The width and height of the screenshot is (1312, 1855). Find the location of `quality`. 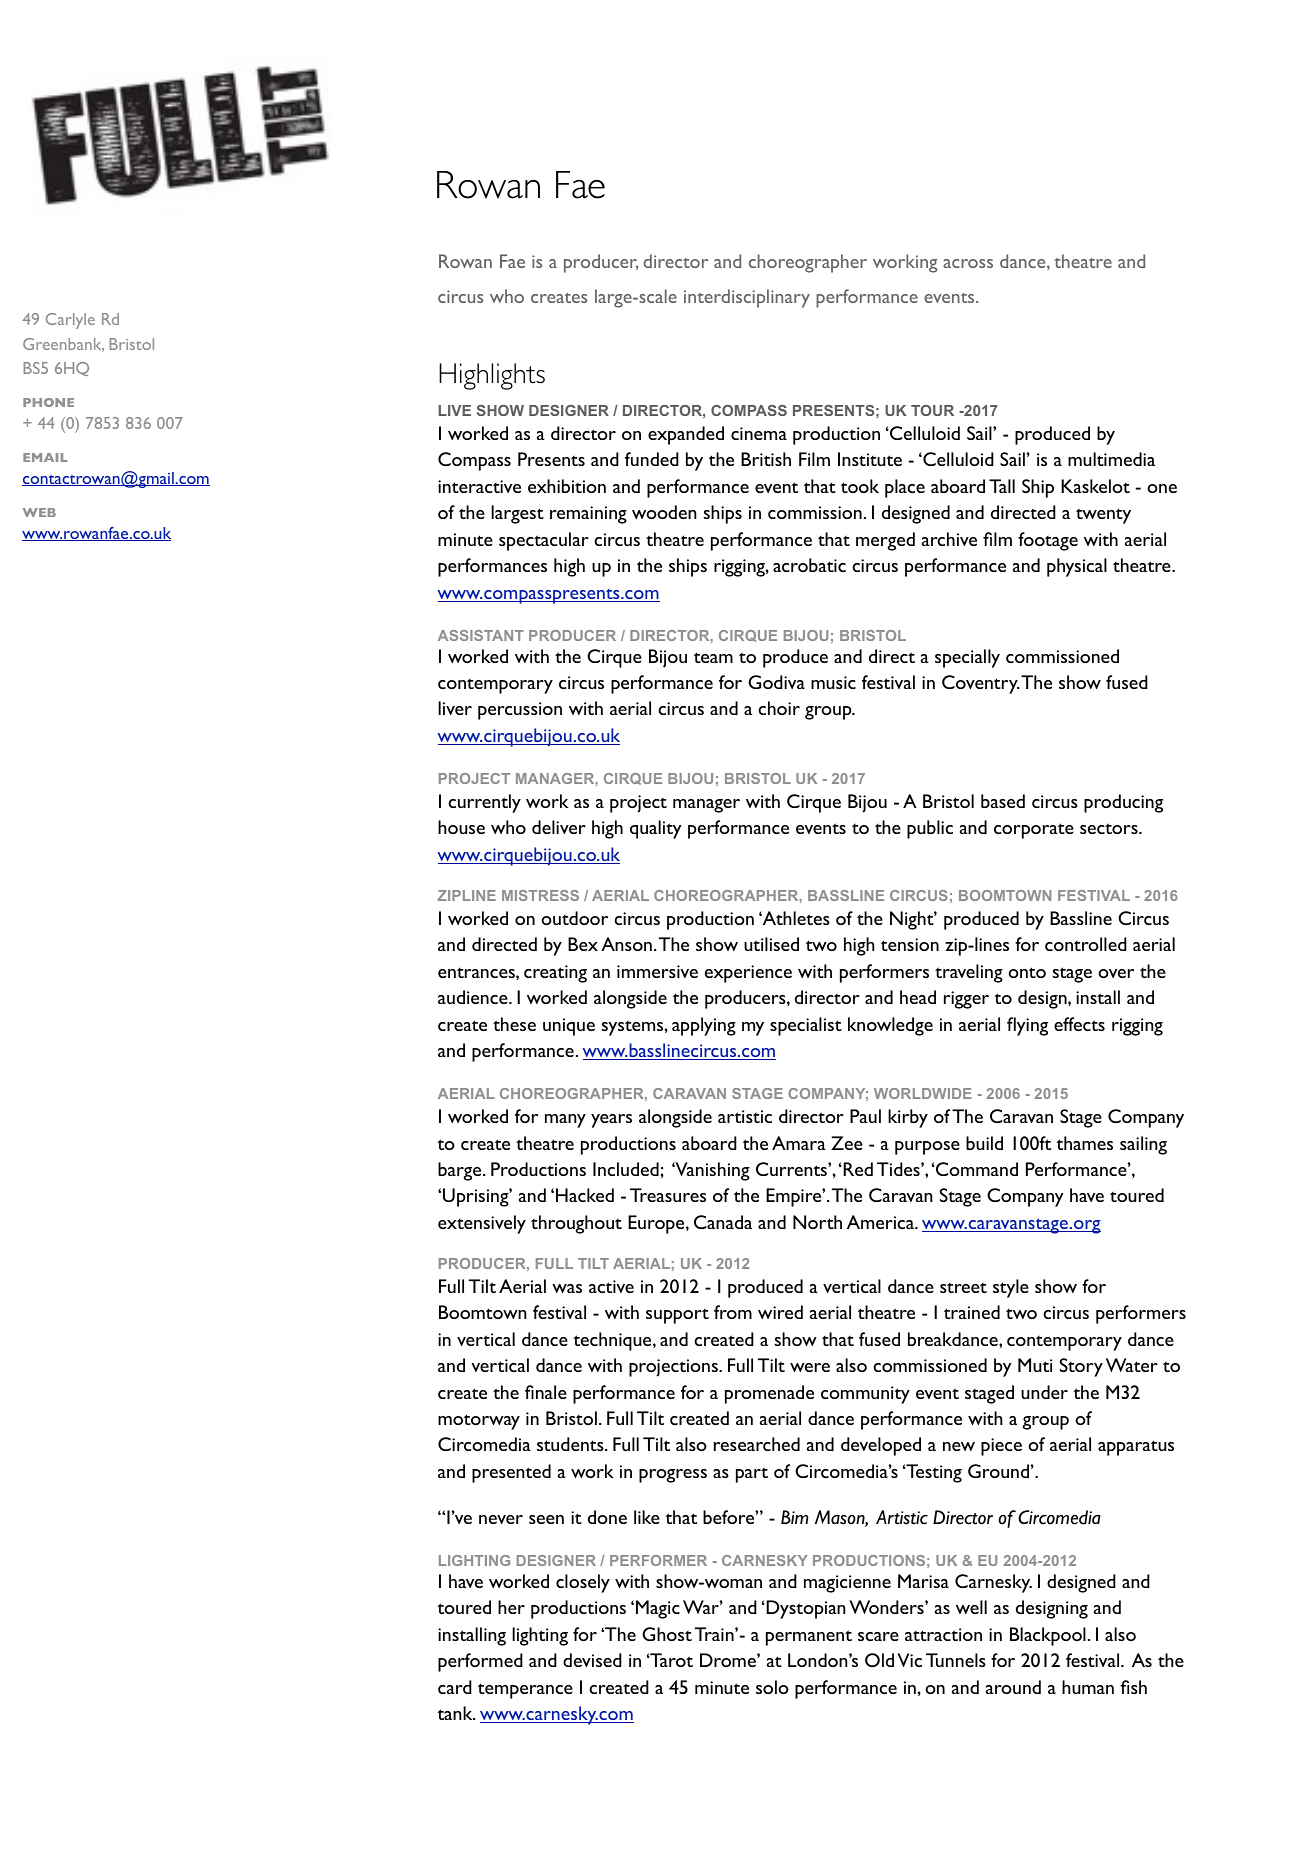

quality is located at coordinates (656, 829).
